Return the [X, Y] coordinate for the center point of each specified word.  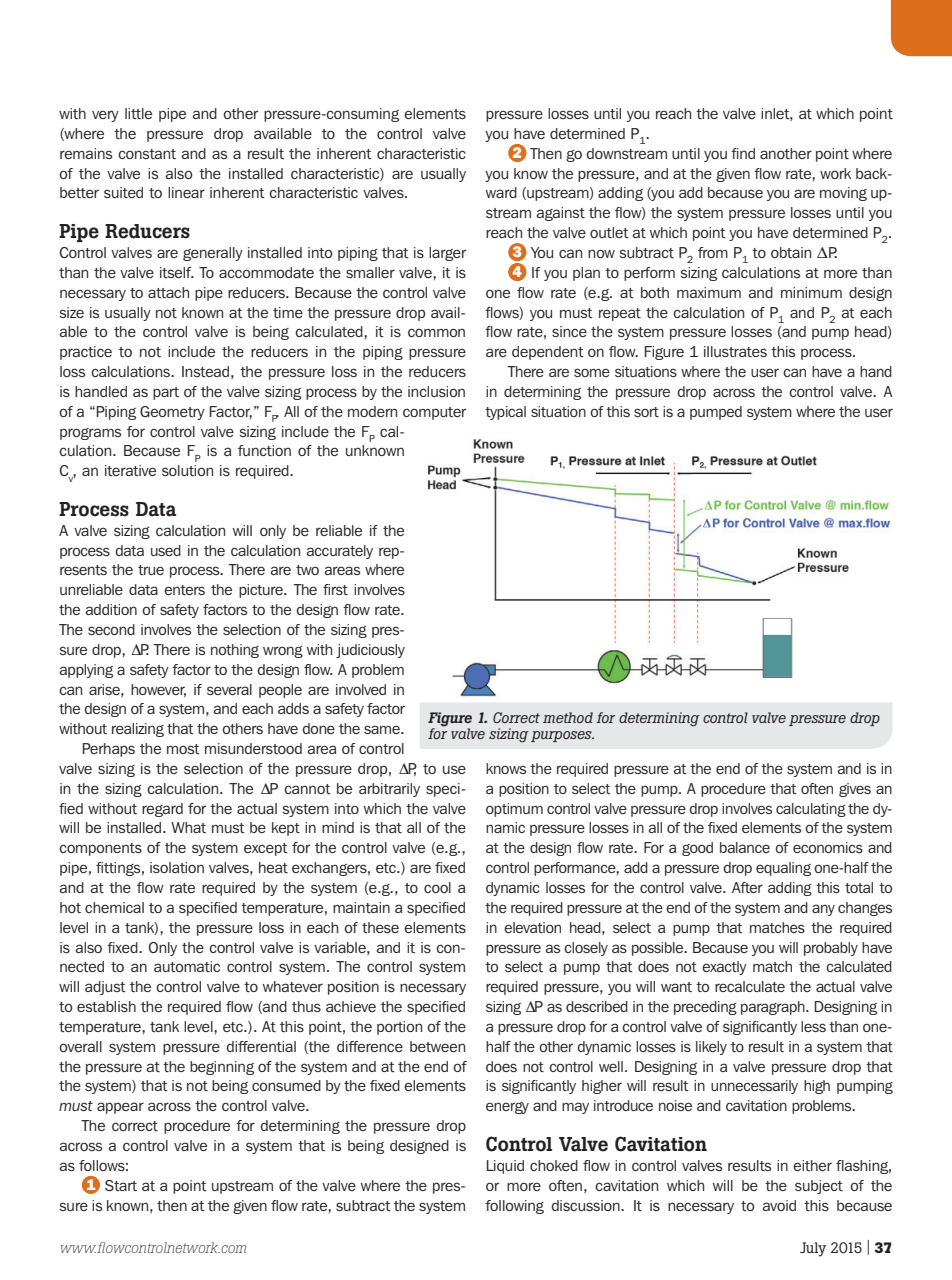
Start [121, 1185]
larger [447, 254]
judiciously [370, 651]
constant [147, 154]
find [743, 153]
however [158, 690]
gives [855, 790]
